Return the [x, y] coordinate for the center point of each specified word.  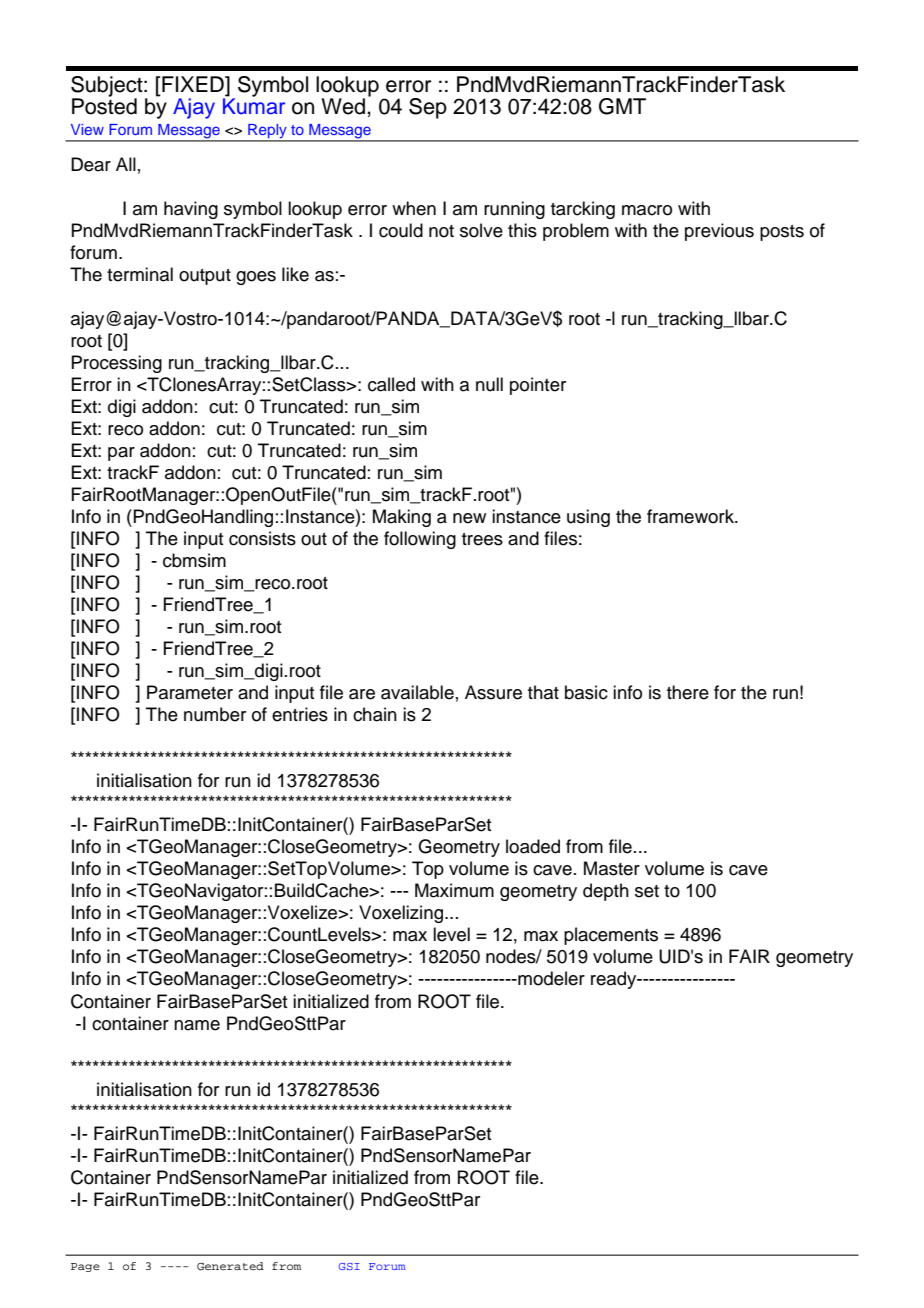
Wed [344, 106]
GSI [349, 1266]
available [417, 692]
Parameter [190, 692]
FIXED [193, 85]
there [688, 692]
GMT [622, 106]
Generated [230, 1266]
